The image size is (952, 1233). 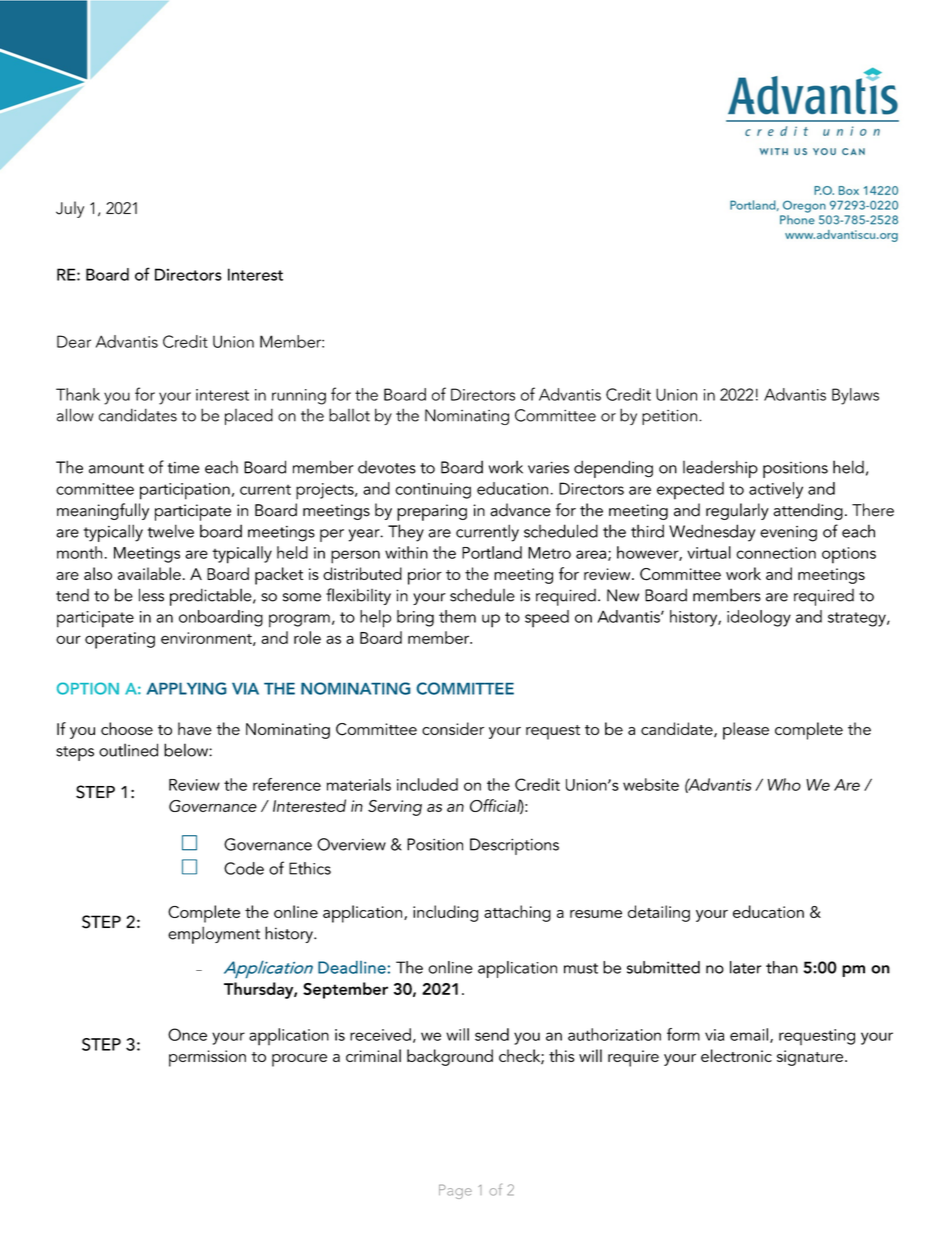 I want to click on Who, so click(x=784, y=784).
